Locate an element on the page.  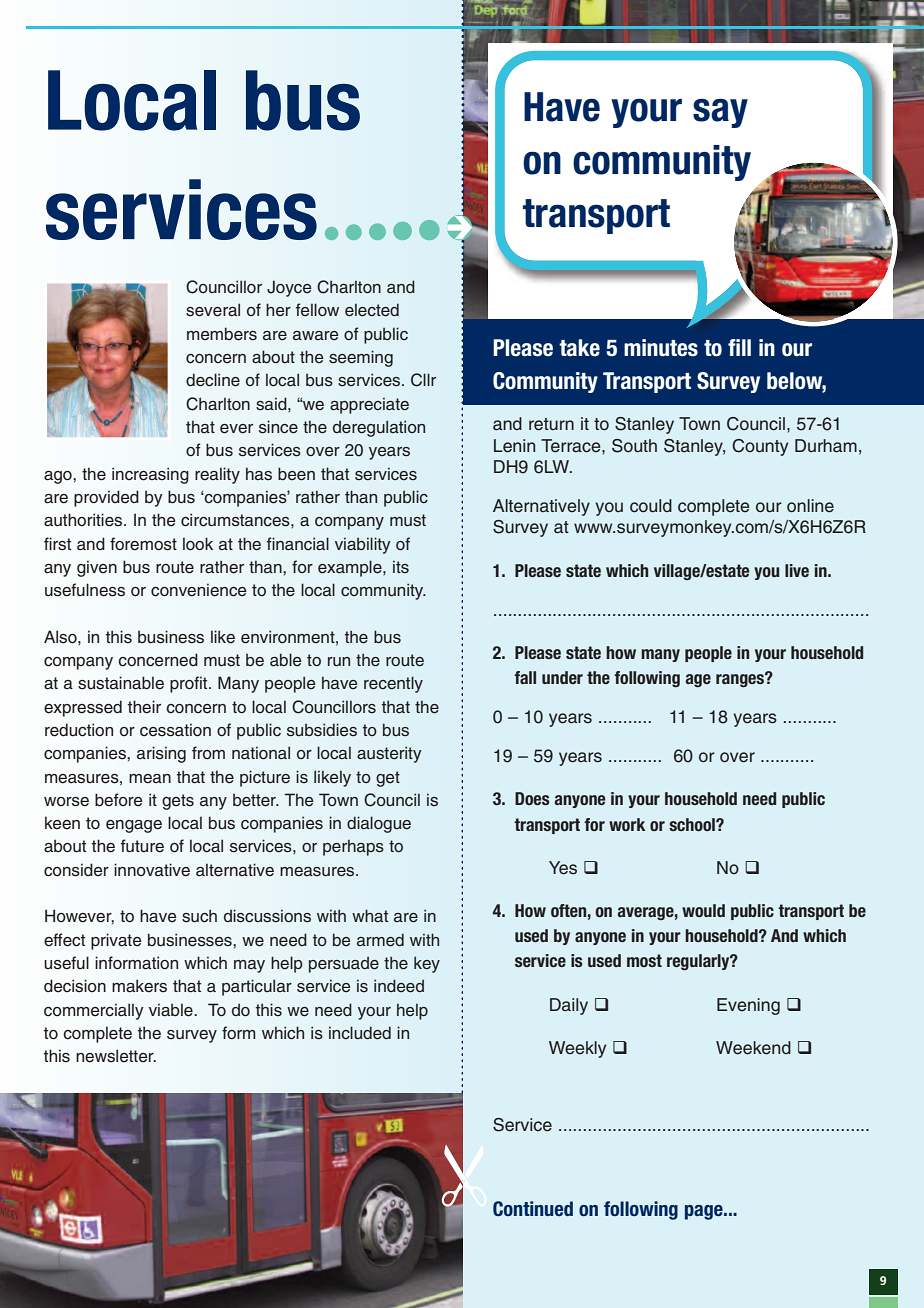
Evening is located at coordinates (748, 1006).
